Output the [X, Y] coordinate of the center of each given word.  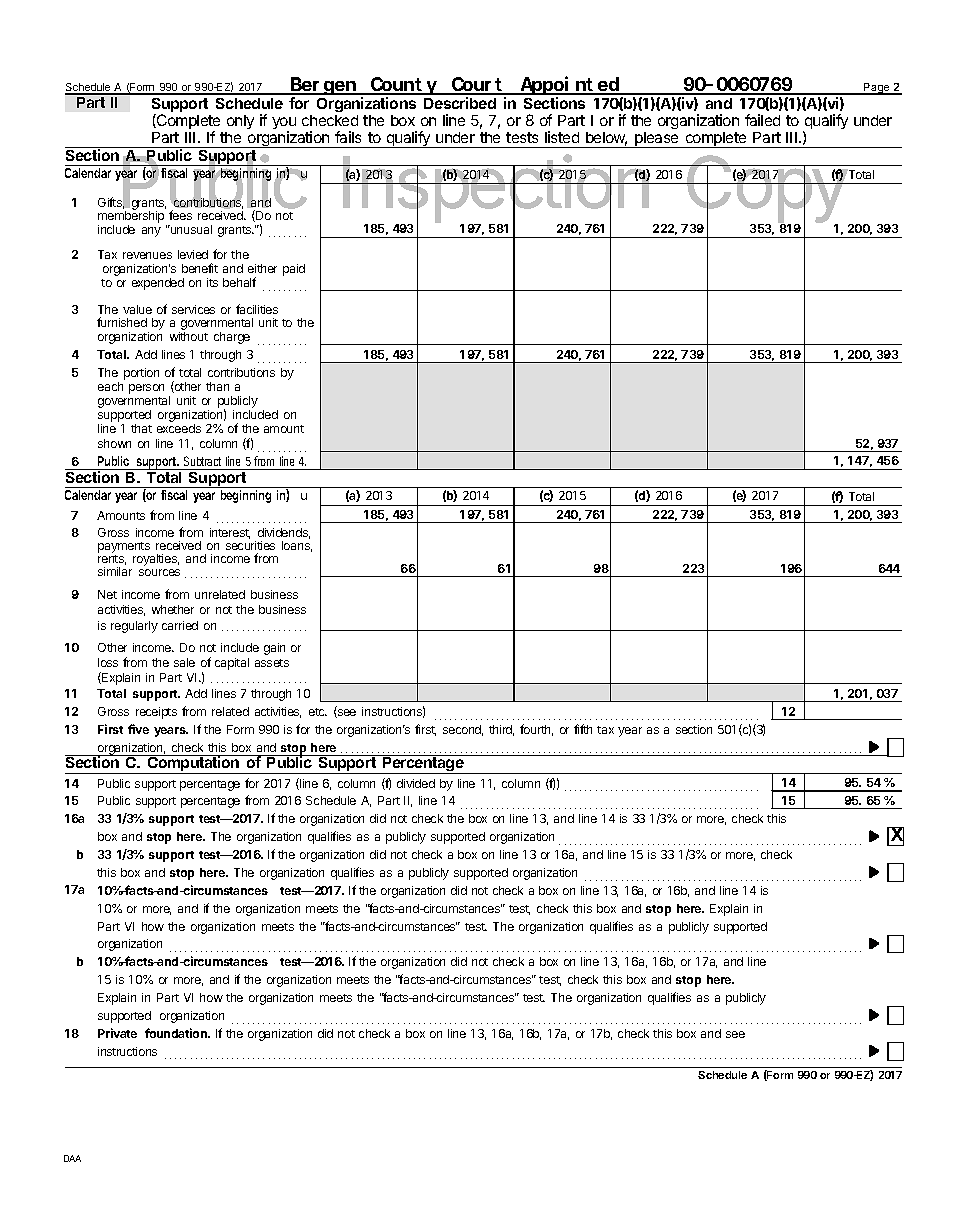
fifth [583, 729]
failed [762, 120]
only [240, 122]
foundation [177, 1033]
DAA [72, 1158]
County [404, 86]
